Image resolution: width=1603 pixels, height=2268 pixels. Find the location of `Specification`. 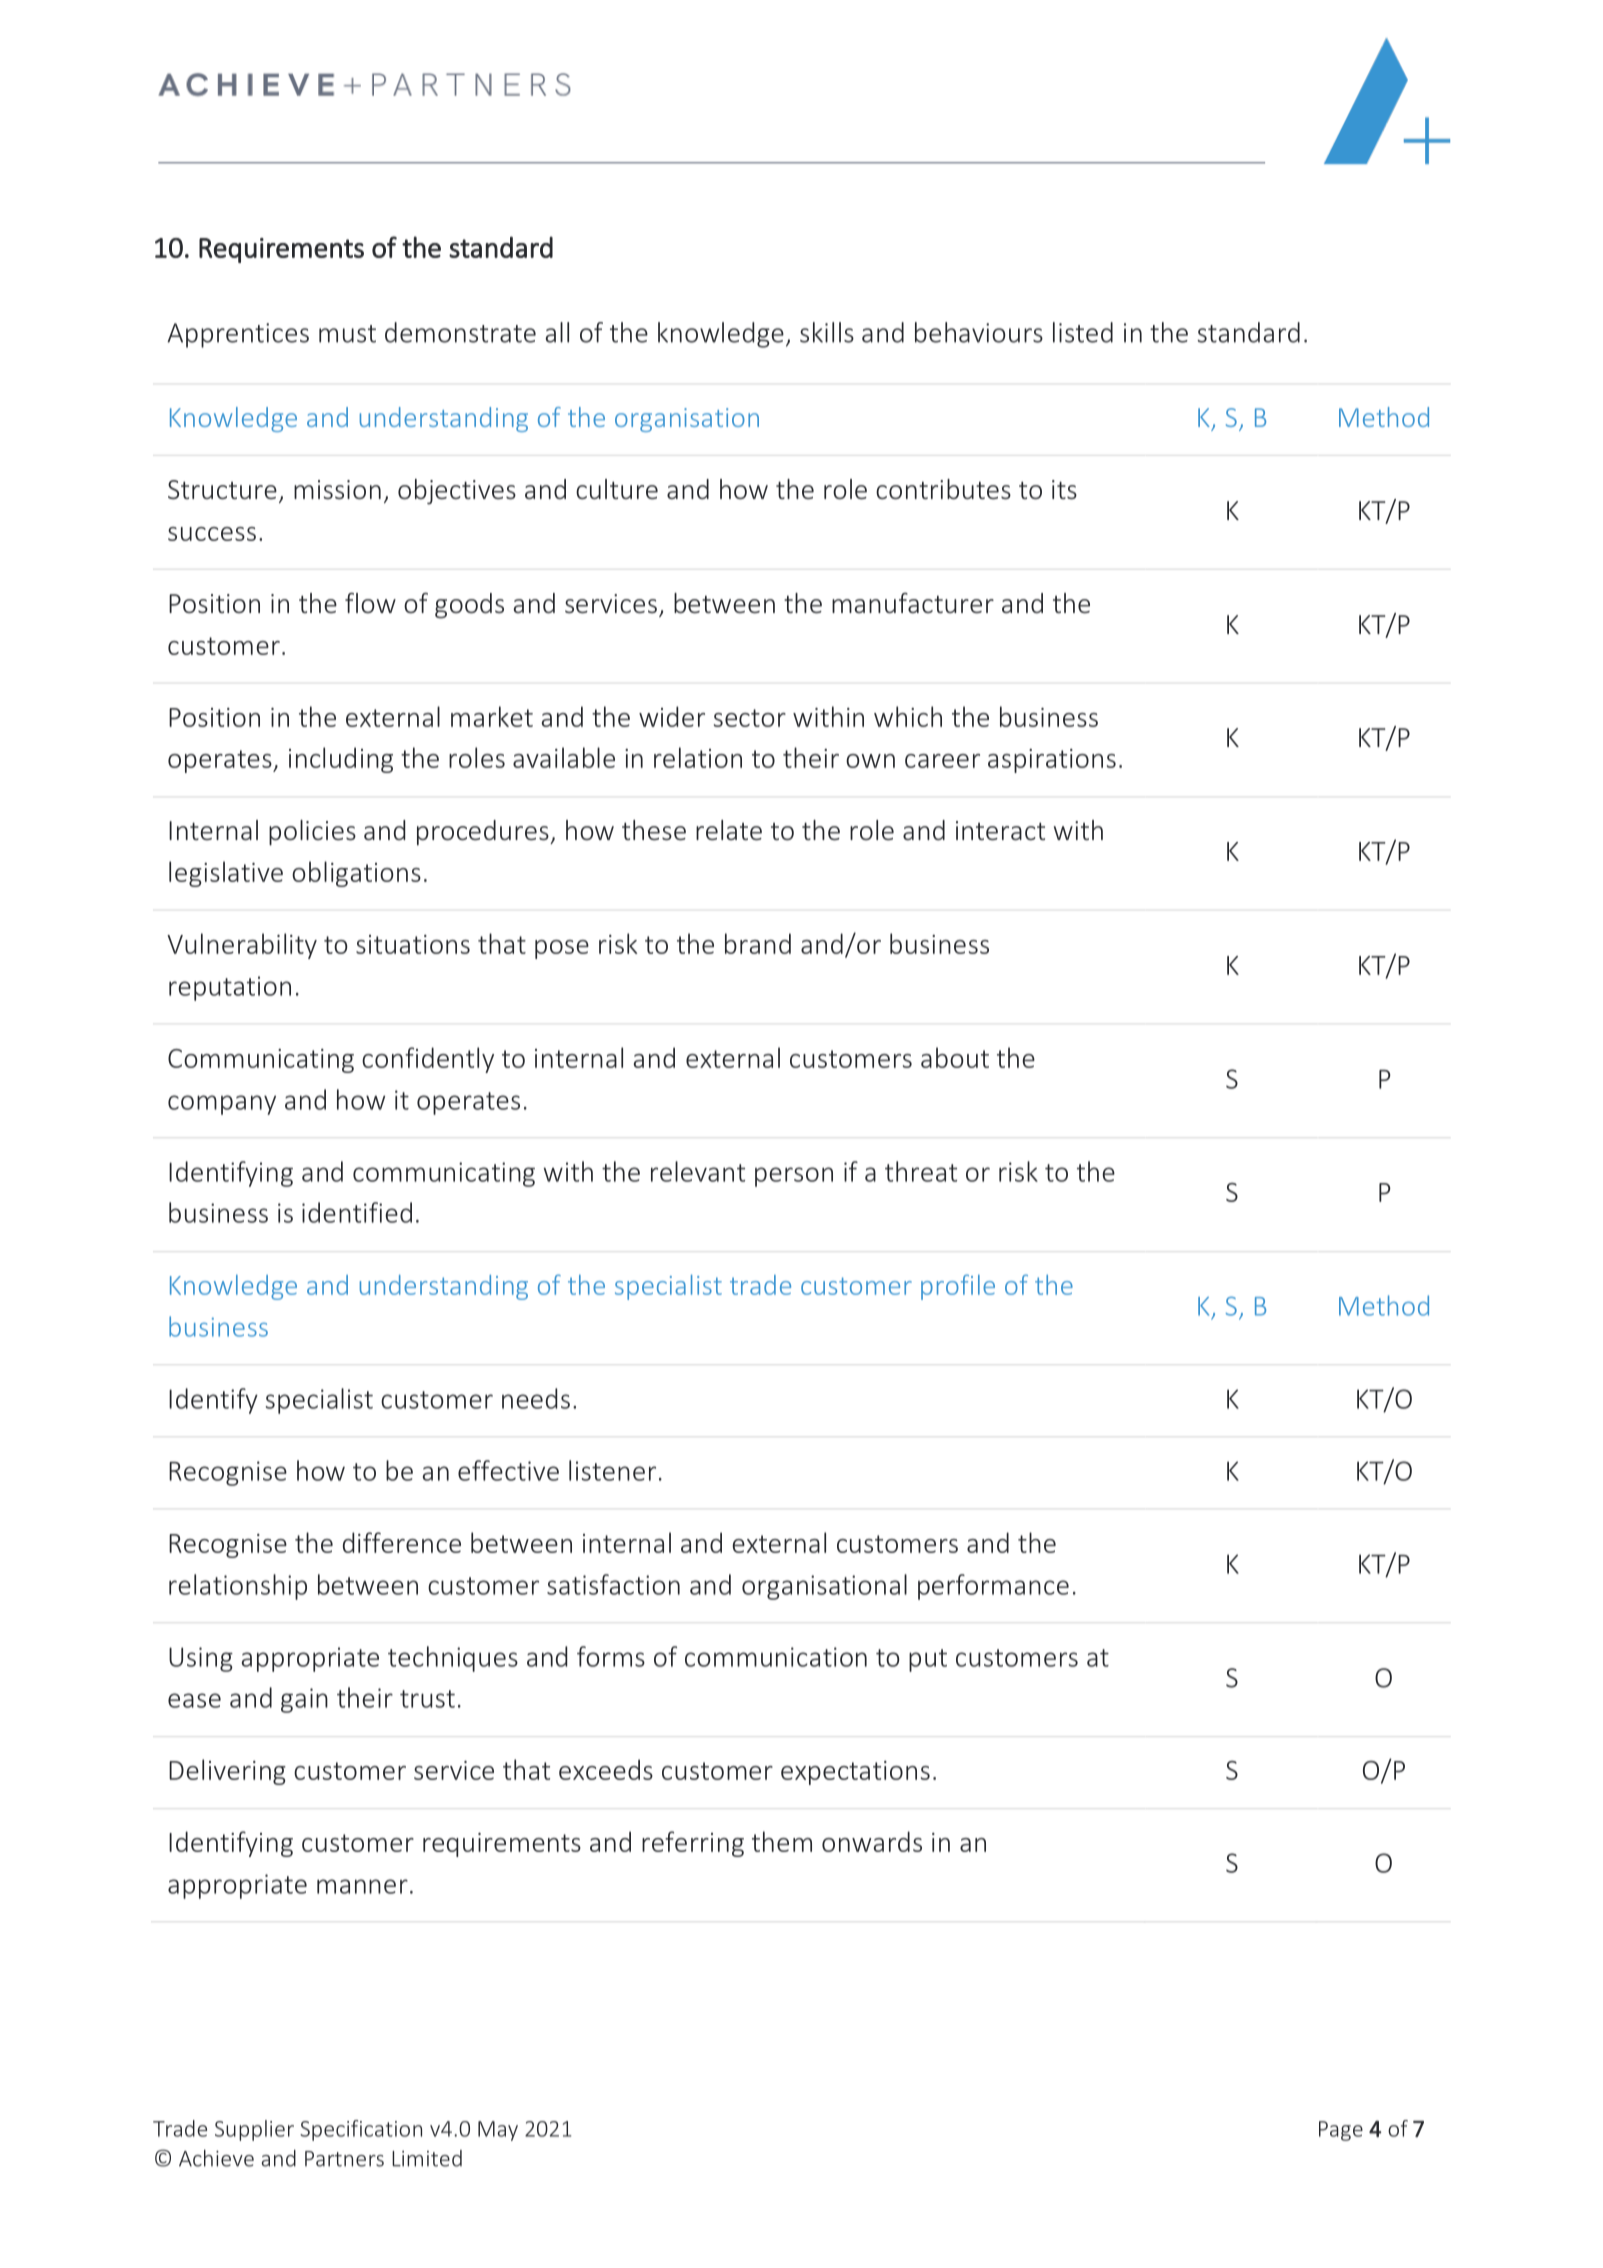

Specification is located at coordinates (361, 2130).
